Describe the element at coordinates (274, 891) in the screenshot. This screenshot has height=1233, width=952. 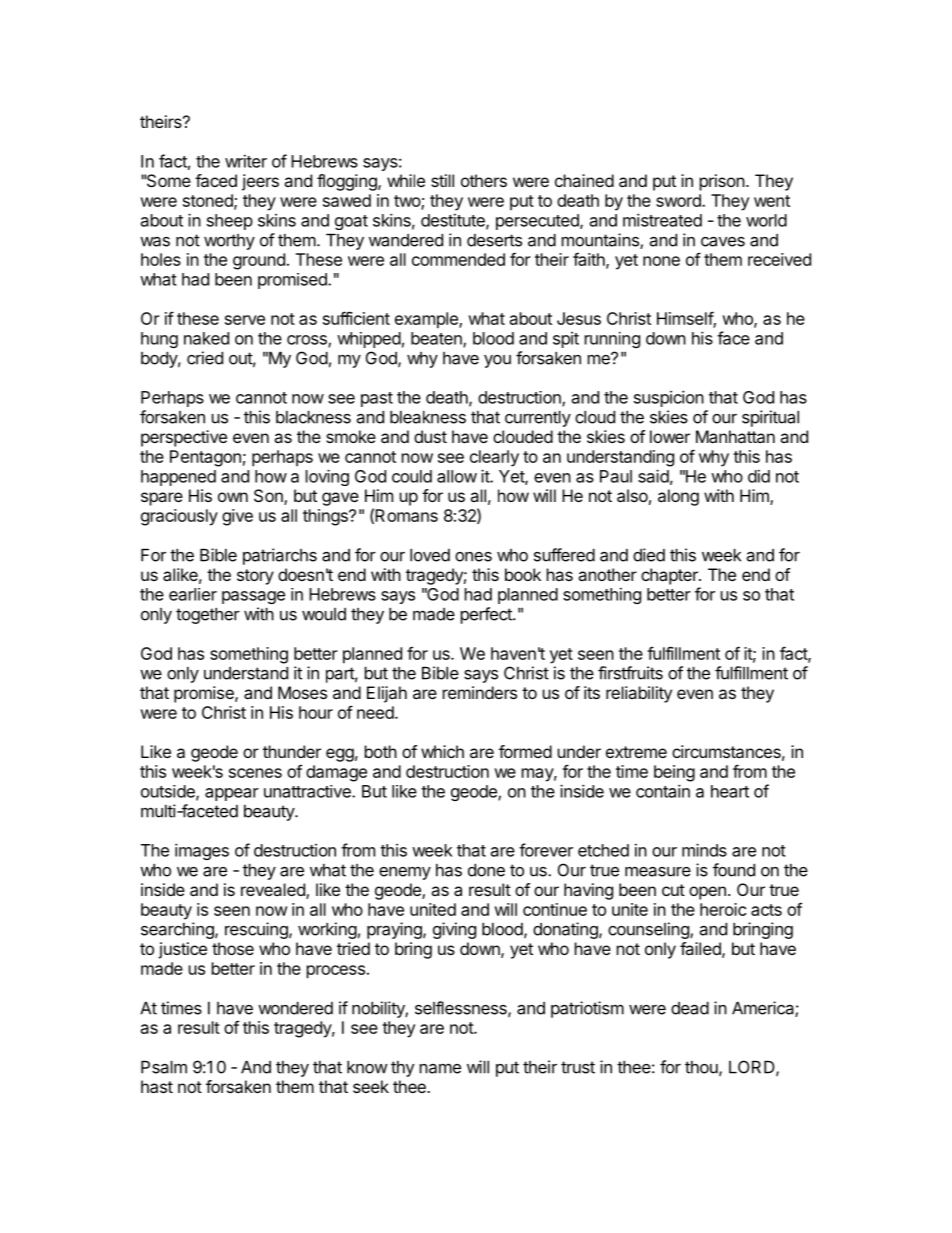
I see `revealed` at that location.
